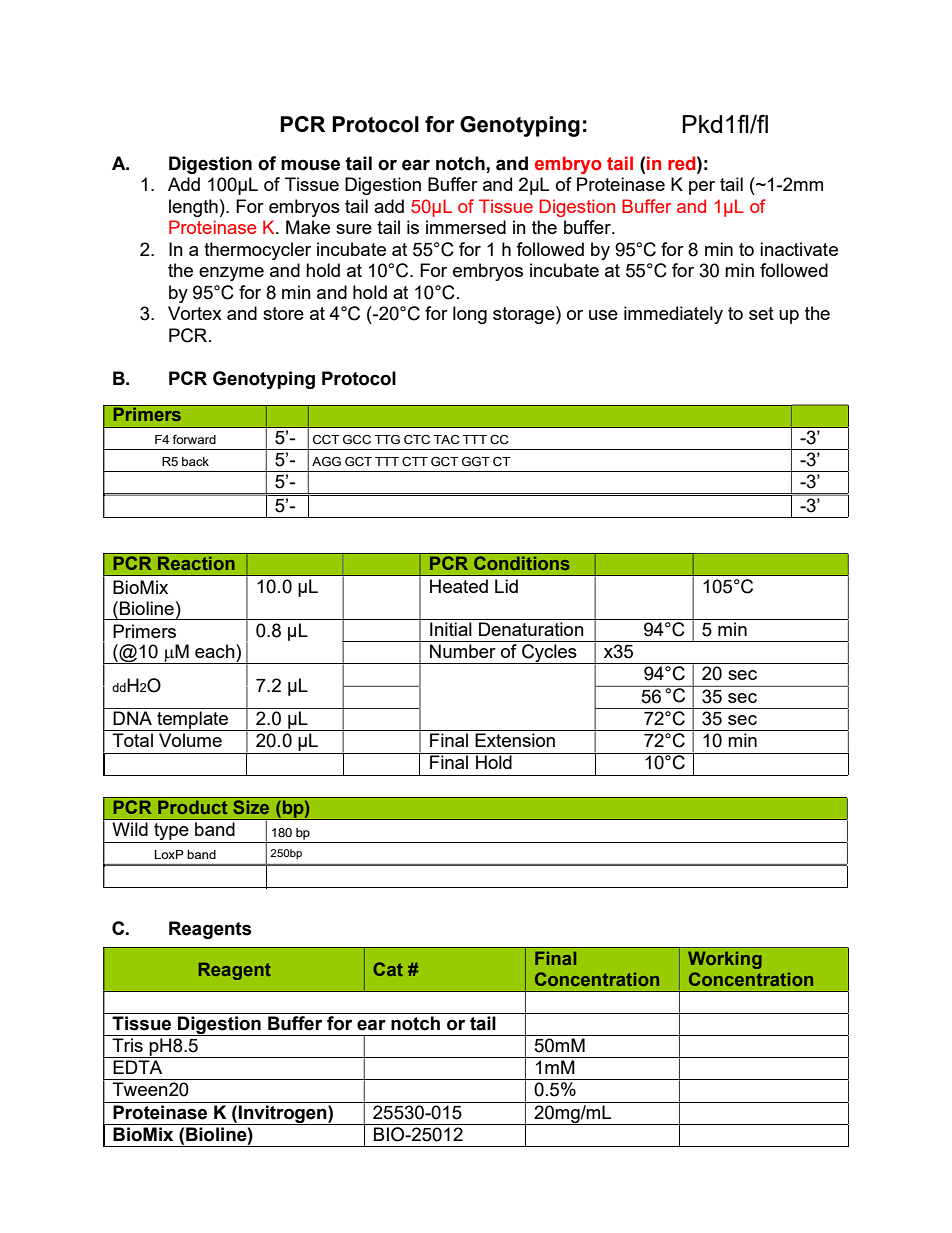 The image size is (952, 1233). I want to click on Cat, so click(388, 969).
